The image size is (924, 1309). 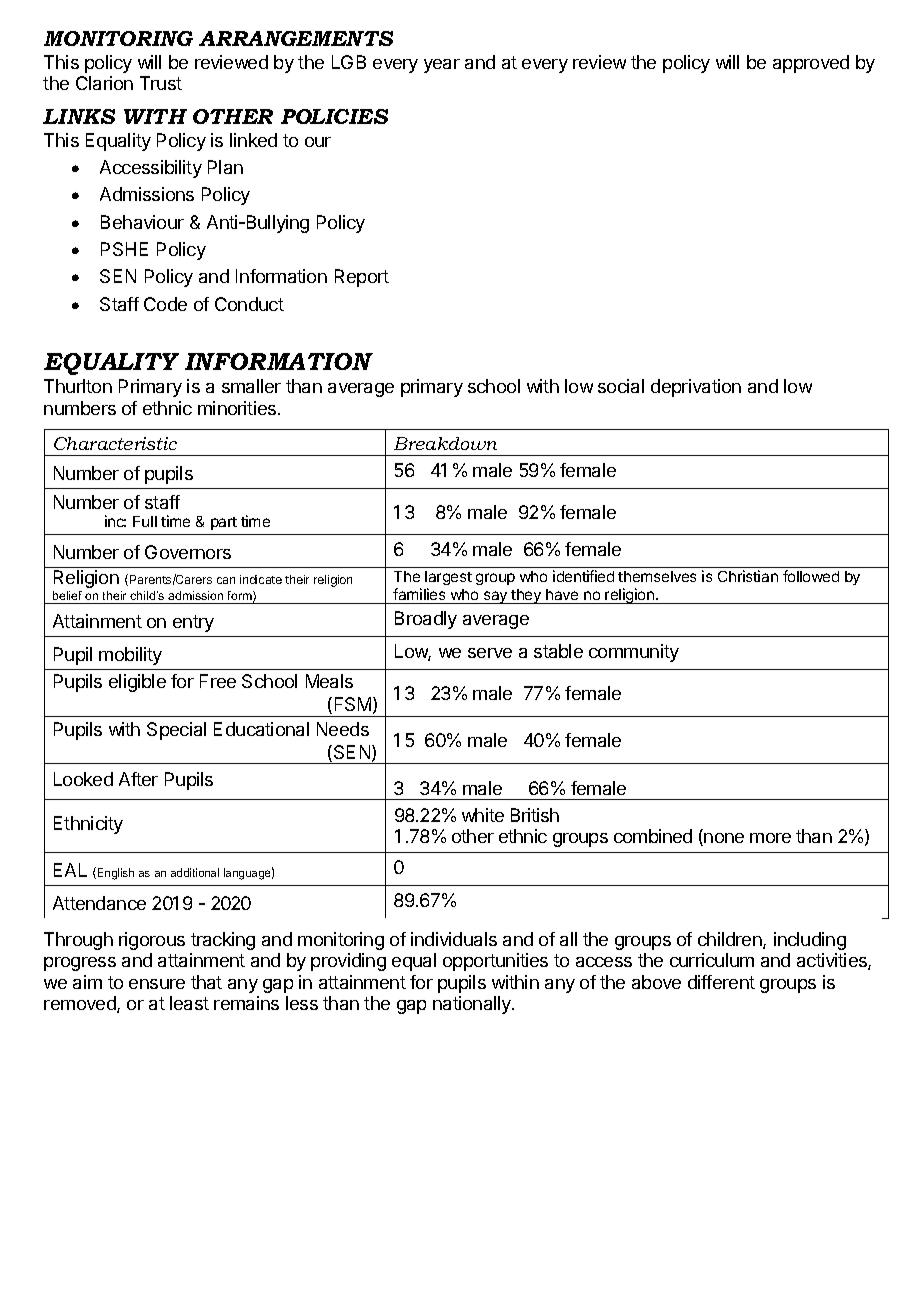 What do you see at coordinates (748, 576) in the screenshot?
I see `Christian` at bounding box center [748, 576].
